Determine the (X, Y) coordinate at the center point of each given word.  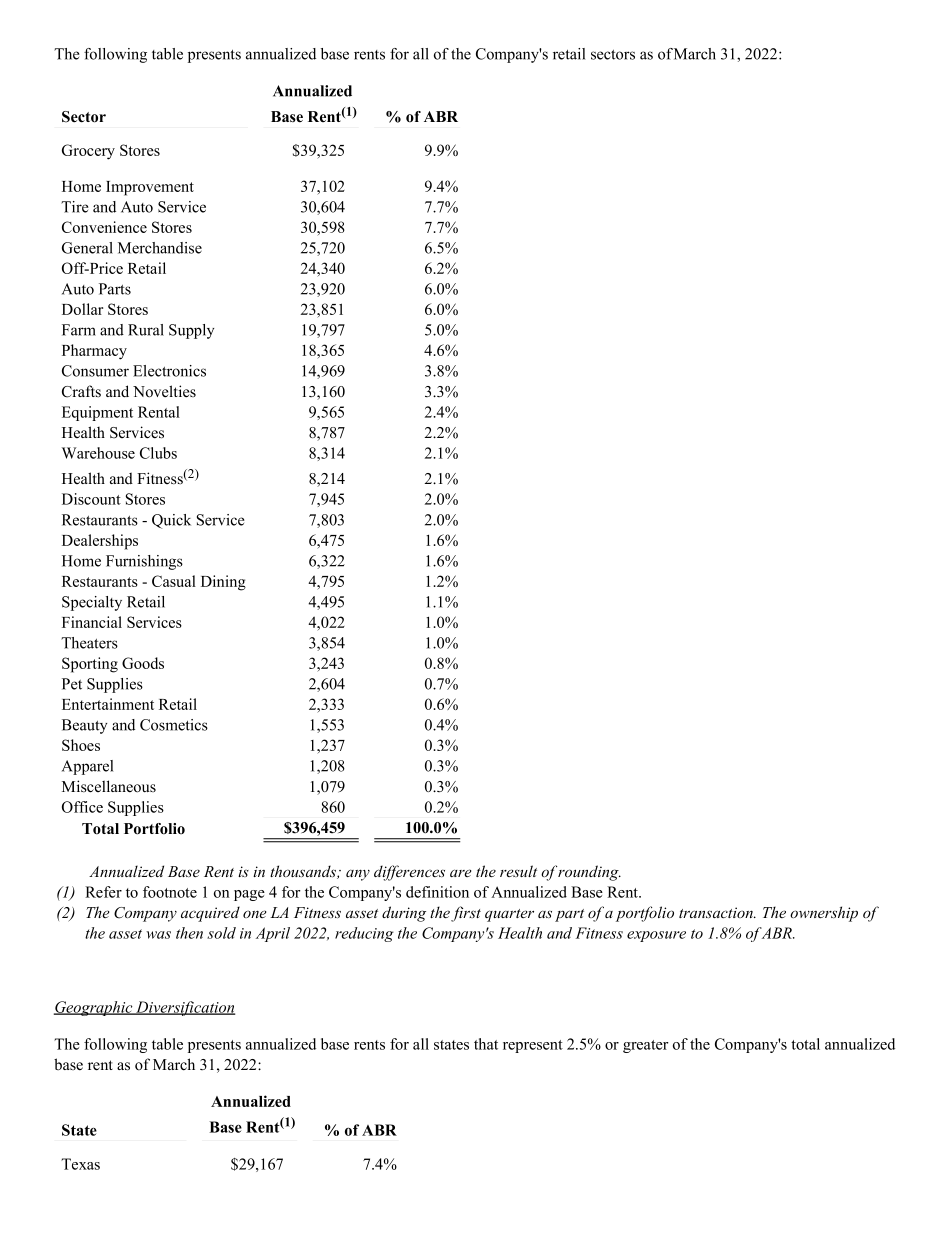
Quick (171, 521)
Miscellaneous (109, 786)
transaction (717, 912)
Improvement (150, 188)
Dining (223, 583)
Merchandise (160, 248)
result (518, 871)
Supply (191, 331)
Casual (174, 581)
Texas (80, 1164)
